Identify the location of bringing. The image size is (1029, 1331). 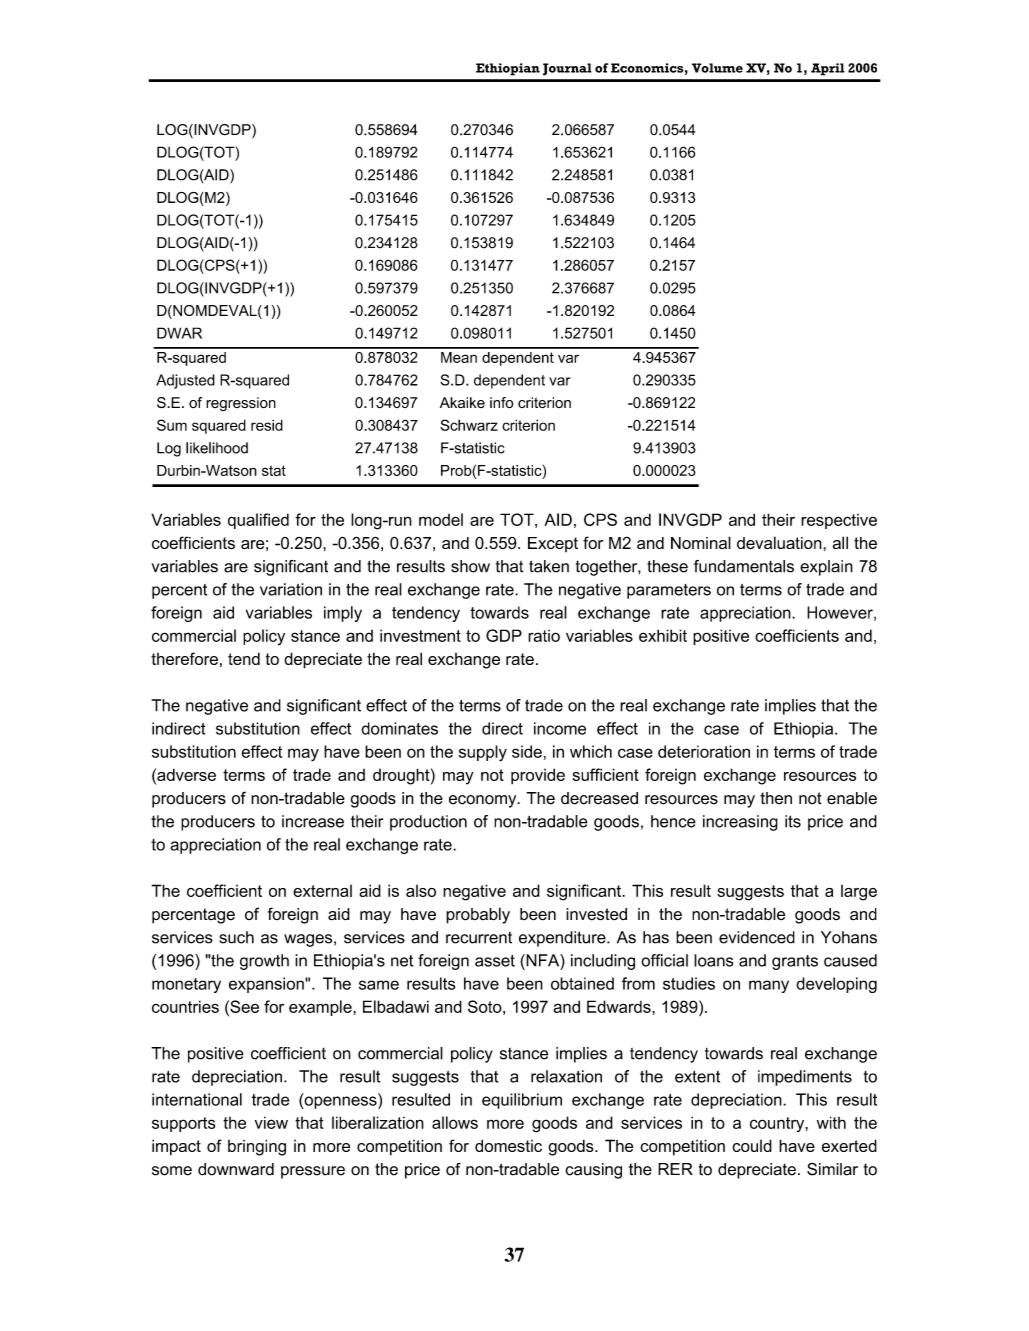
(257, 1147).
